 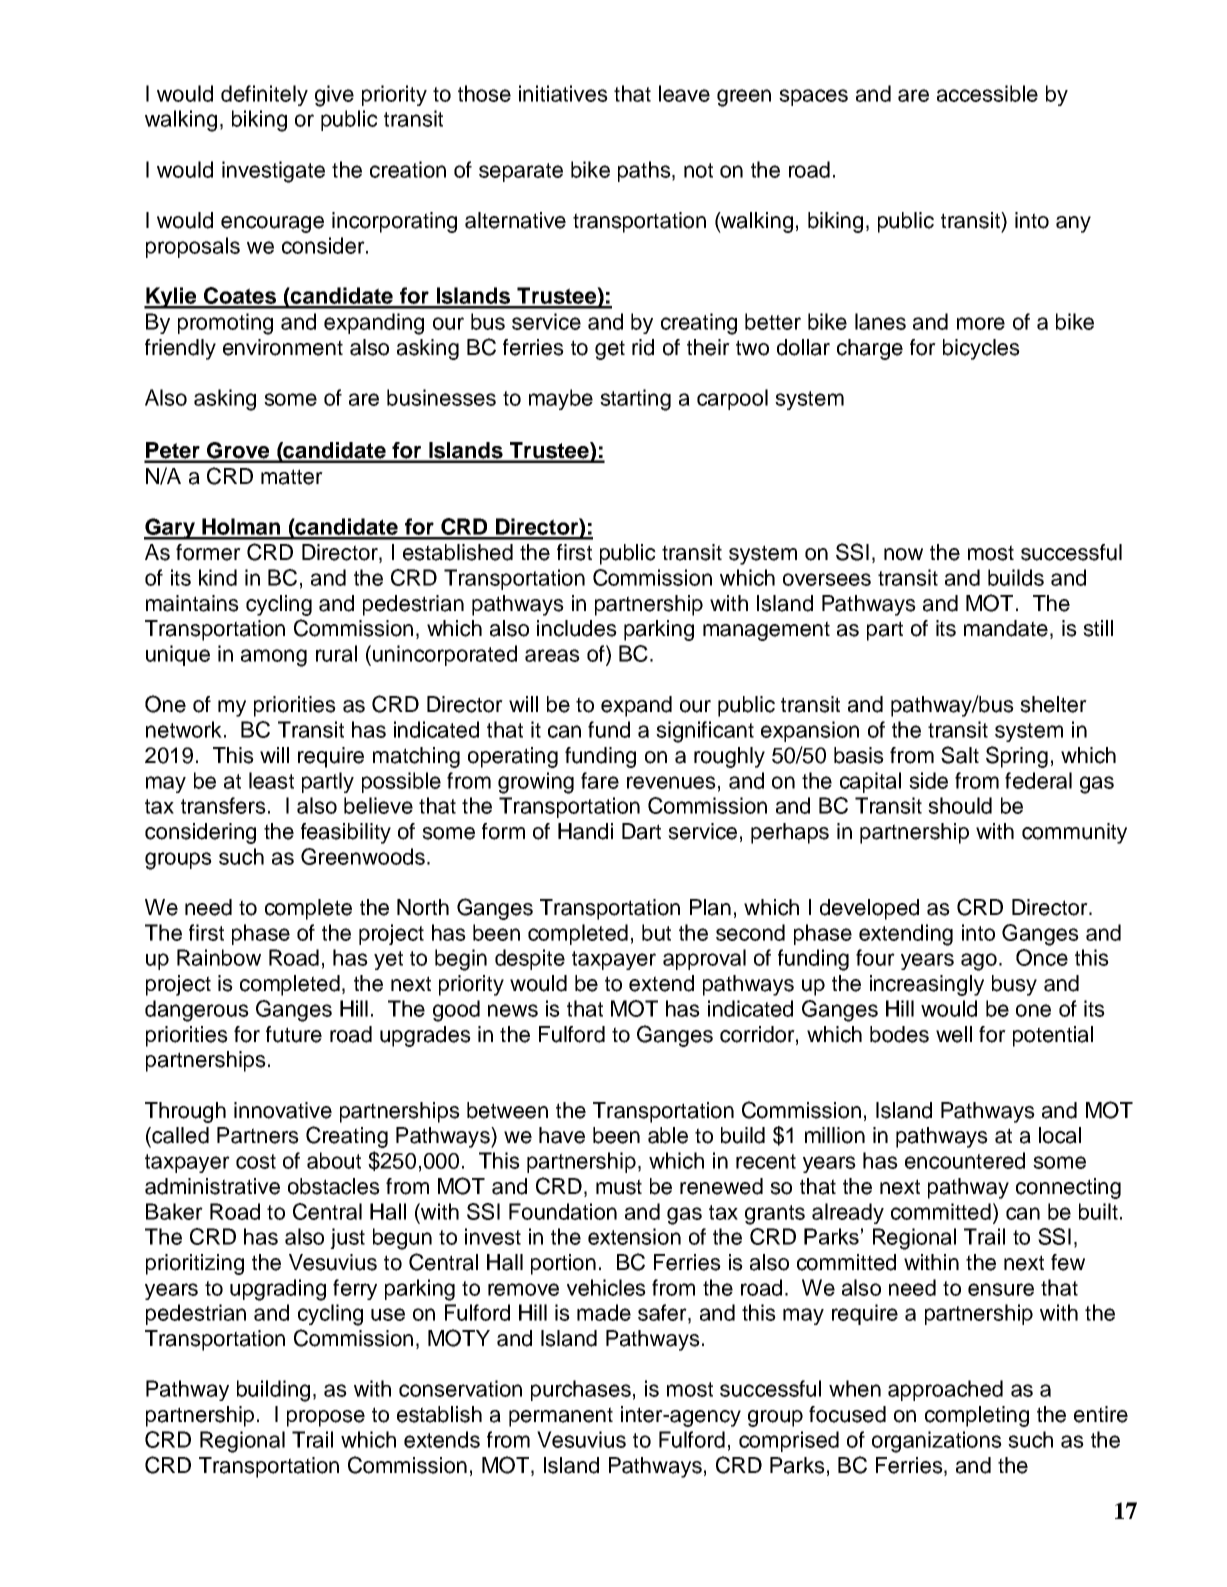 What do you see at coordinates (581, 1390) in the screenshot?
I see `purchases` at bounding box center [581, 1390].
